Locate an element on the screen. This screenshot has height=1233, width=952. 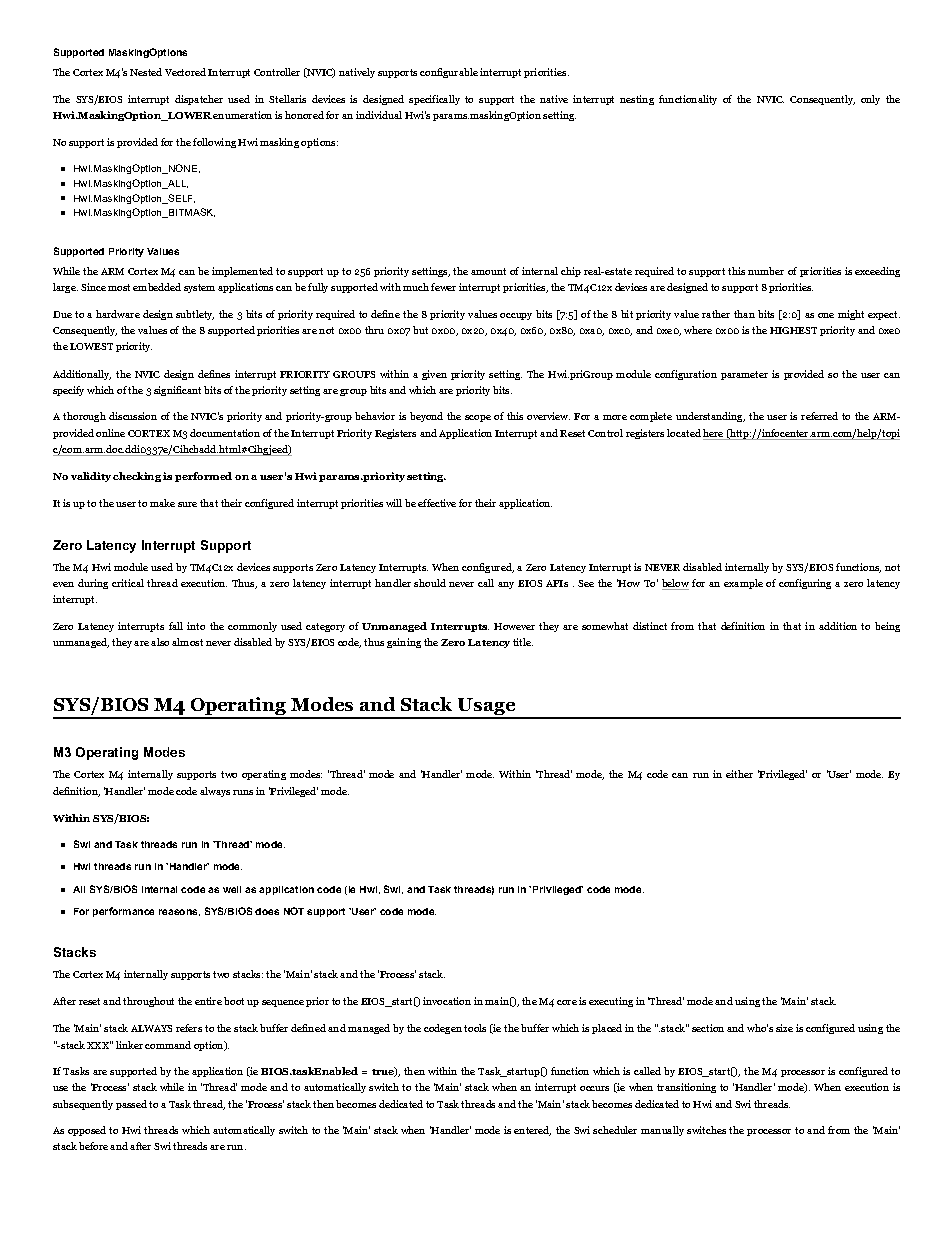
passed is located at coordinates (131, 1105).
